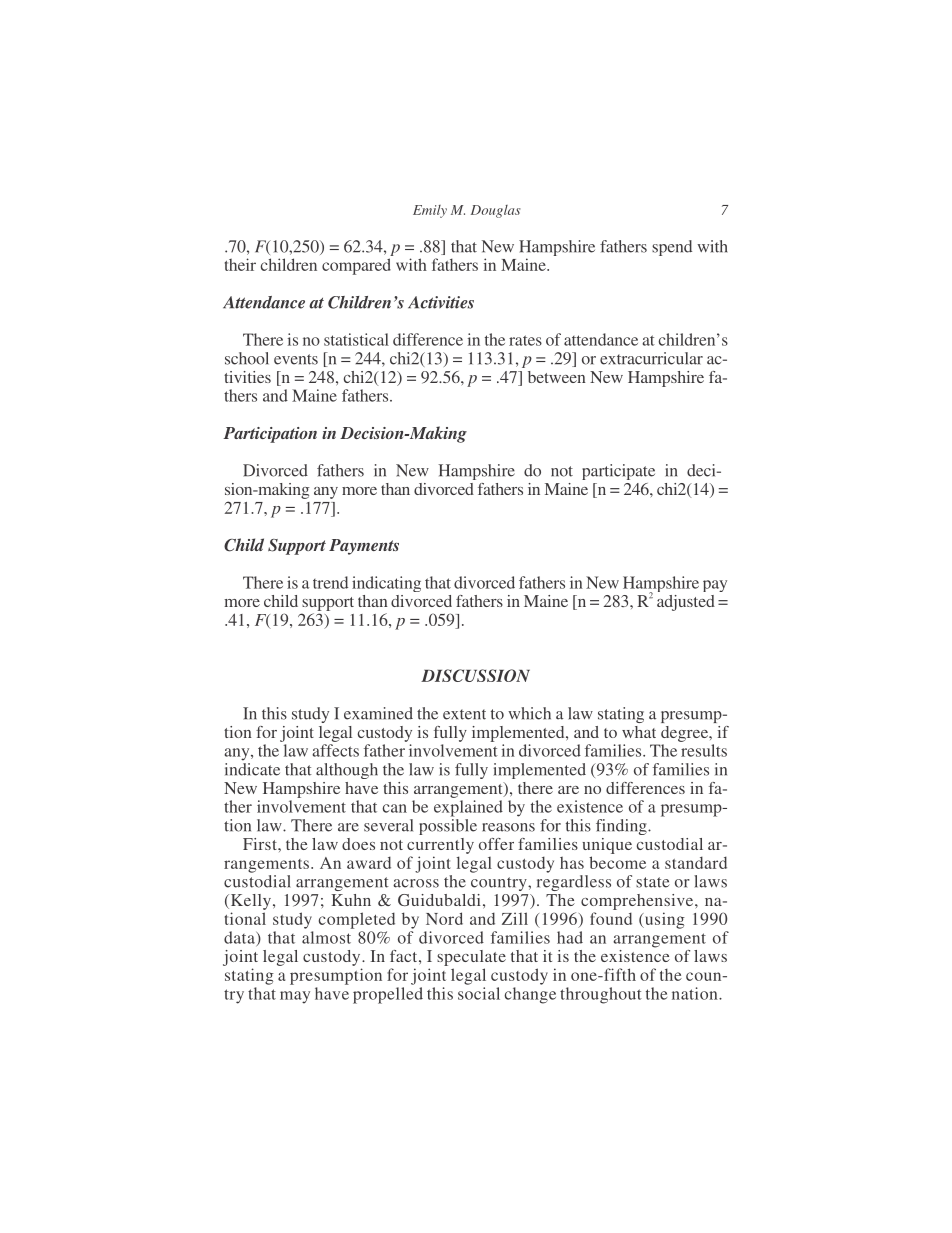  Describe the element at coordinates (496, 211) in the screenshot. I see `Douglas` at that location.
